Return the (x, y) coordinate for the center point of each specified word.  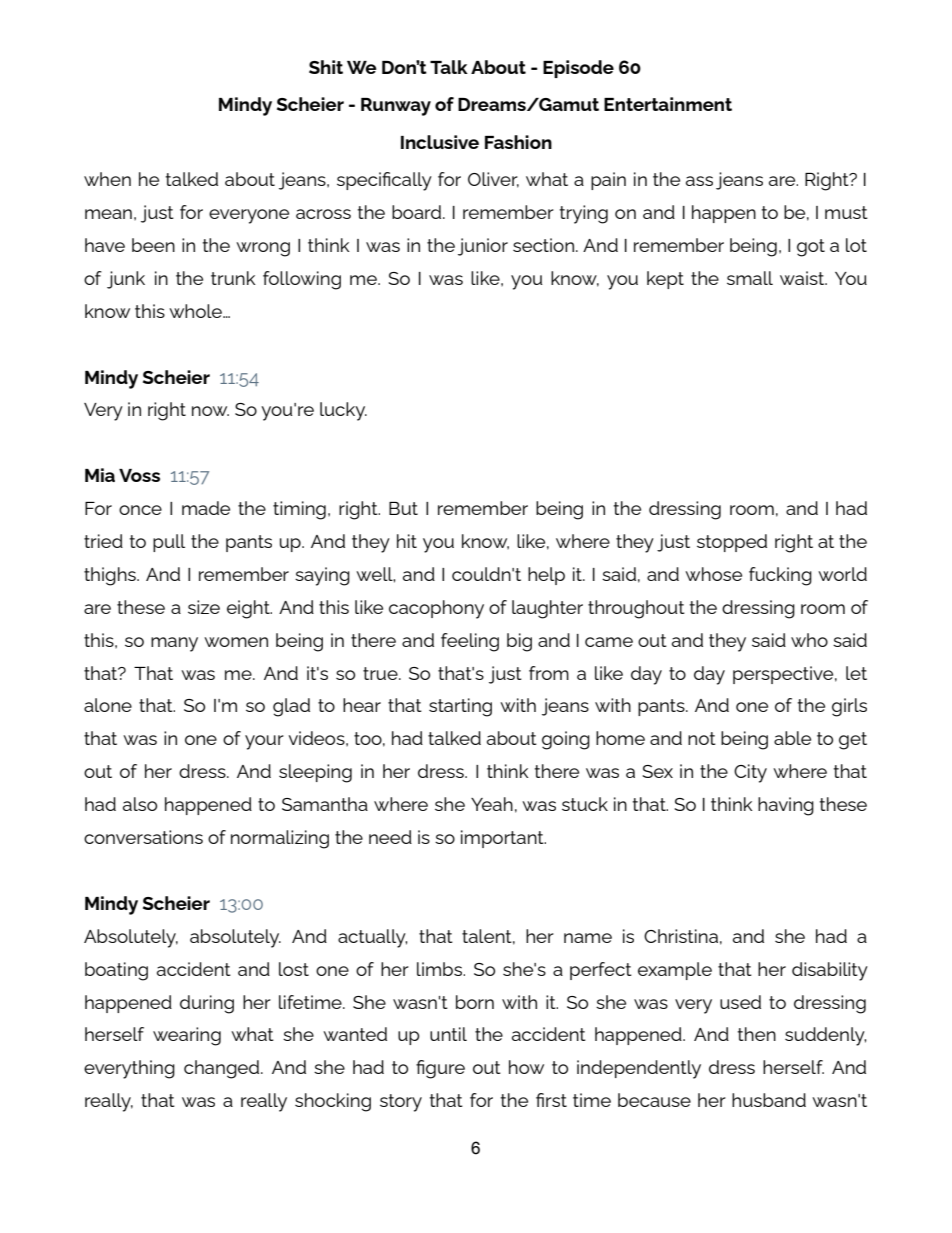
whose (713, 574)
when (107, 179)
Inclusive (440, 142)
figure (440, 1069)
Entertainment (668, 104)
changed (223, 1069)
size (204, 607)
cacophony (436, 609)
